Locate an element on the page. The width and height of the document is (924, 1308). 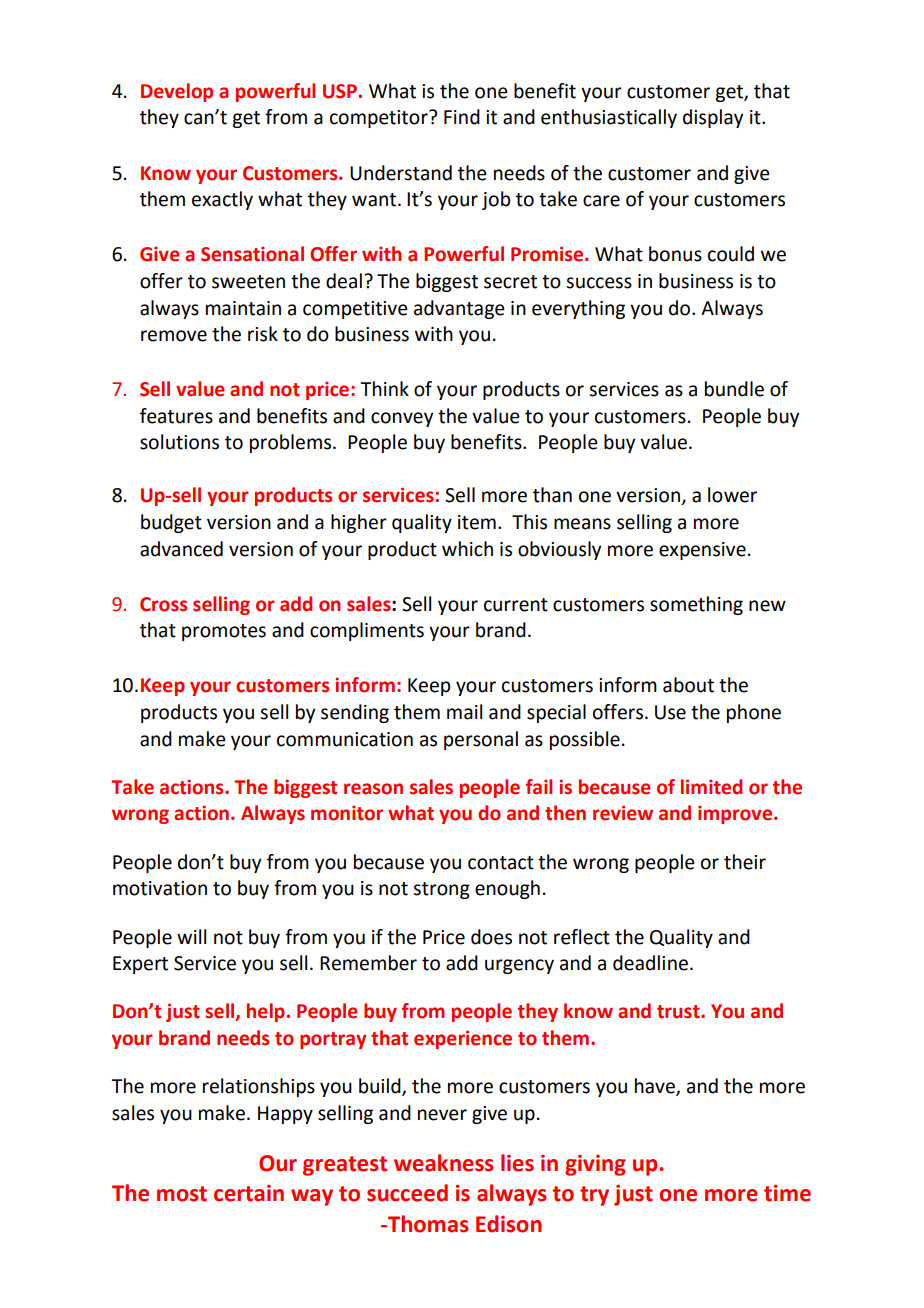
deadline is located at coordinates (650, 963).
